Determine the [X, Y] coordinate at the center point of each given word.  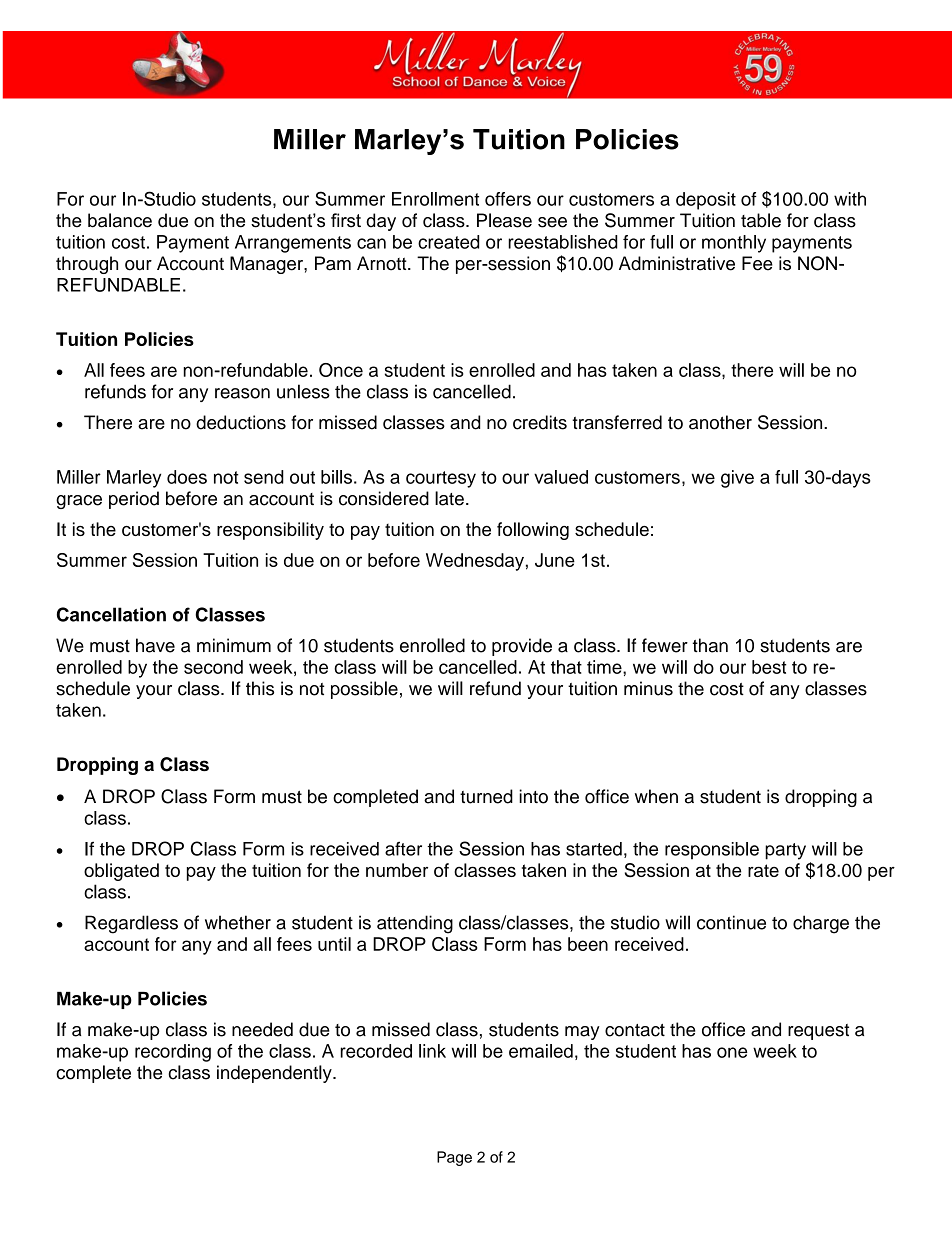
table [761, 220]
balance [120, 220]
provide [522, 647]
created [448, 242]
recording [173, 1053]
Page [454, 1158]
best [769, 667]
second [213, 667]
